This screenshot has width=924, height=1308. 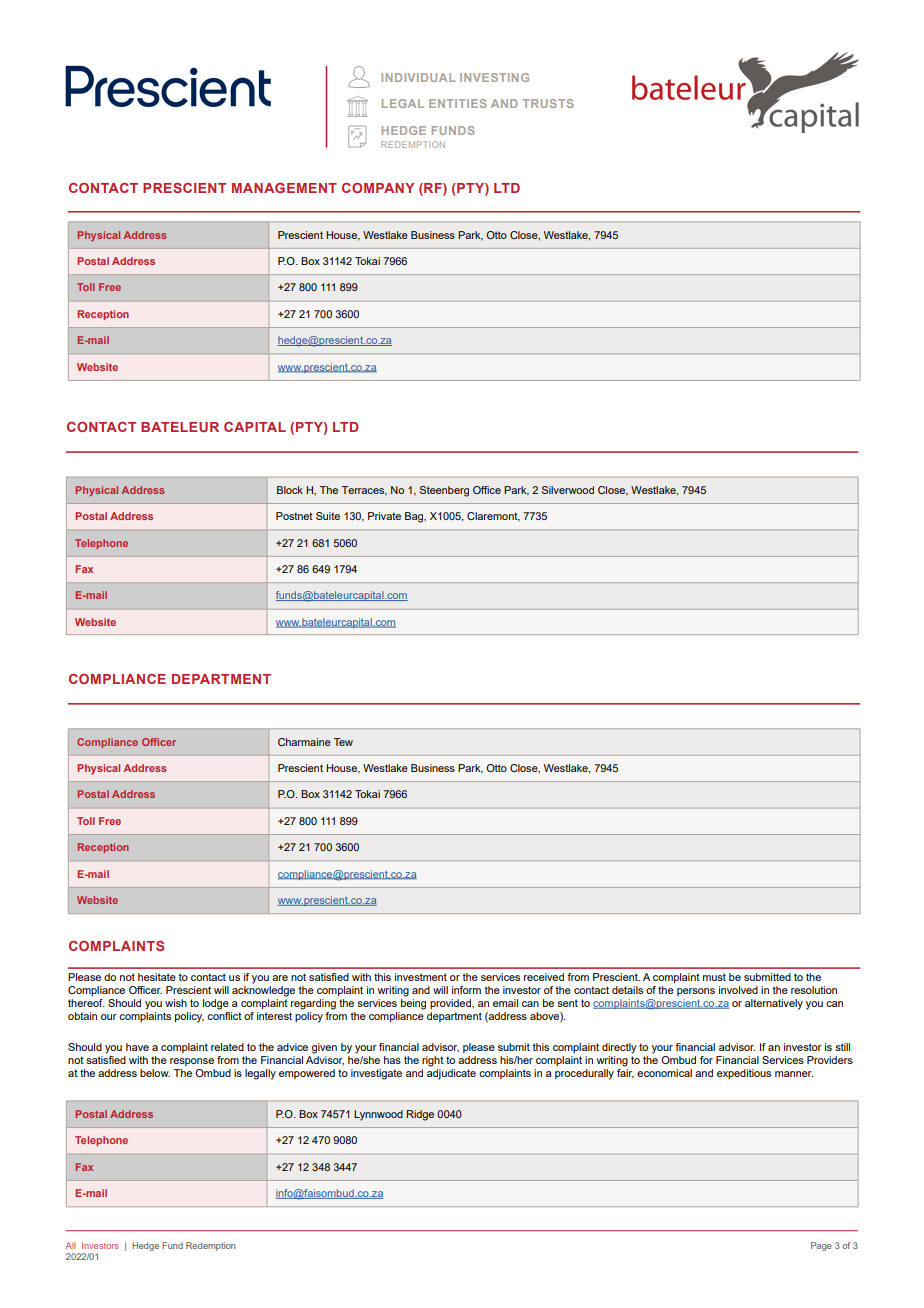 What do you see at coordinates (284, 188) in the screenshot?
I see `MANAGEMENT` at bounding box center [284, 188].
